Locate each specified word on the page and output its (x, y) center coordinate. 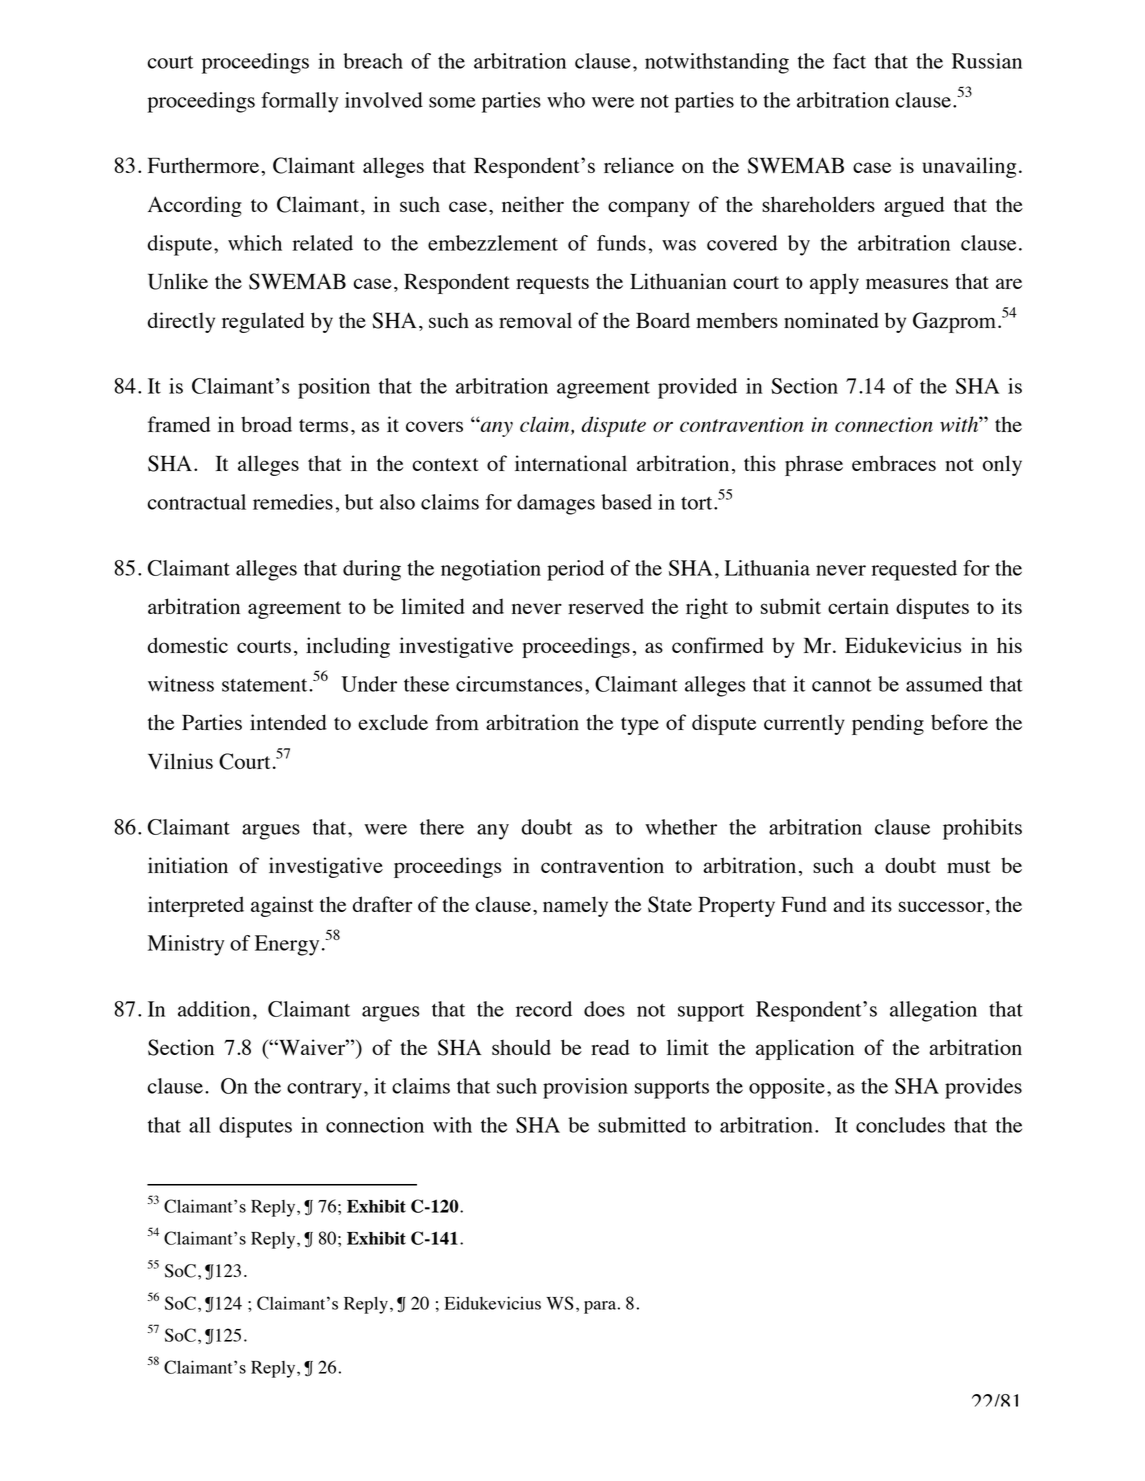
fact (849, 61)
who (566, 100)
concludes (900, 1125)
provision (585, 1088)
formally (299, 102)
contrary (324, 1090)
